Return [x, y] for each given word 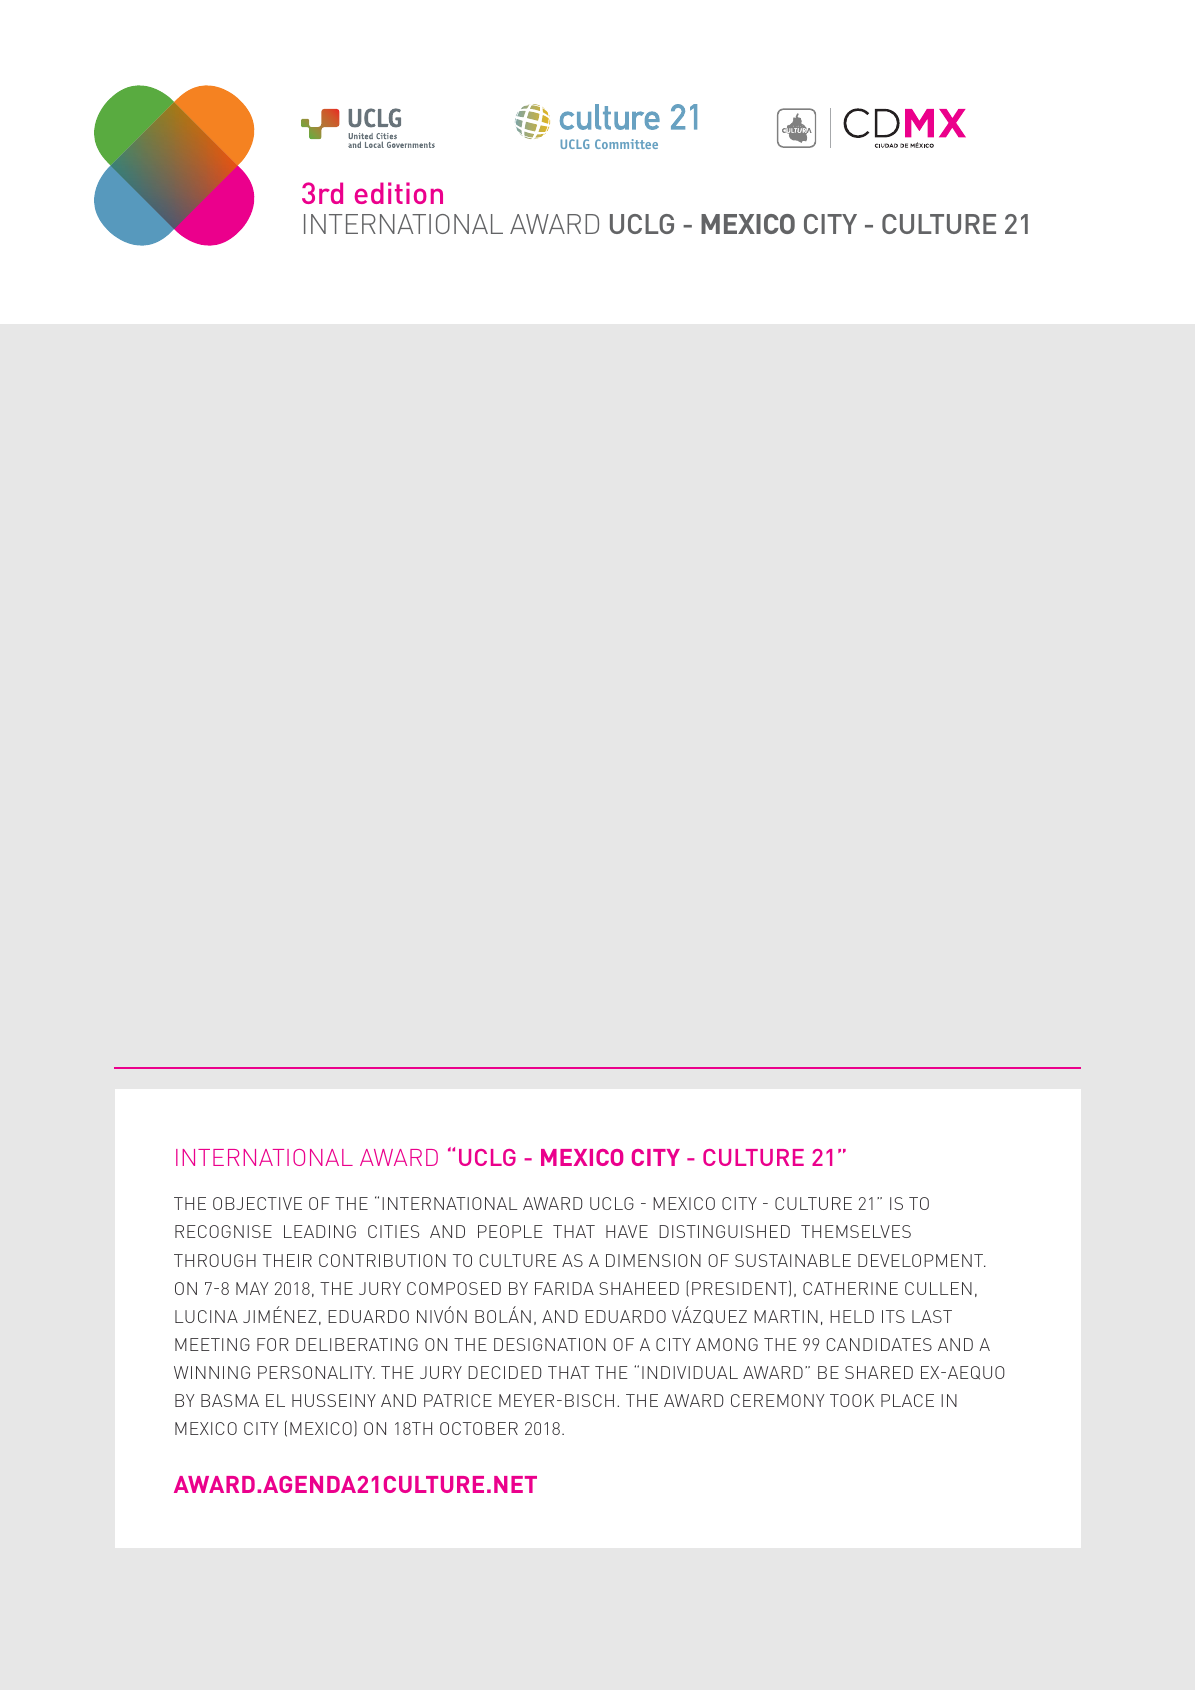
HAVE [627, 1231]
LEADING [320, 1231]
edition [399, 193]
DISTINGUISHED [724, 1231]
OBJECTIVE [257, 1203]
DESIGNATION [550, 1344]
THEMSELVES [856, 1231]
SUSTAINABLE [793, 1260]
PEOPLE [510, 1231]
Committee [626, 144]
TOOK [852, 1400]
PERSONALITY [316, 1372]
